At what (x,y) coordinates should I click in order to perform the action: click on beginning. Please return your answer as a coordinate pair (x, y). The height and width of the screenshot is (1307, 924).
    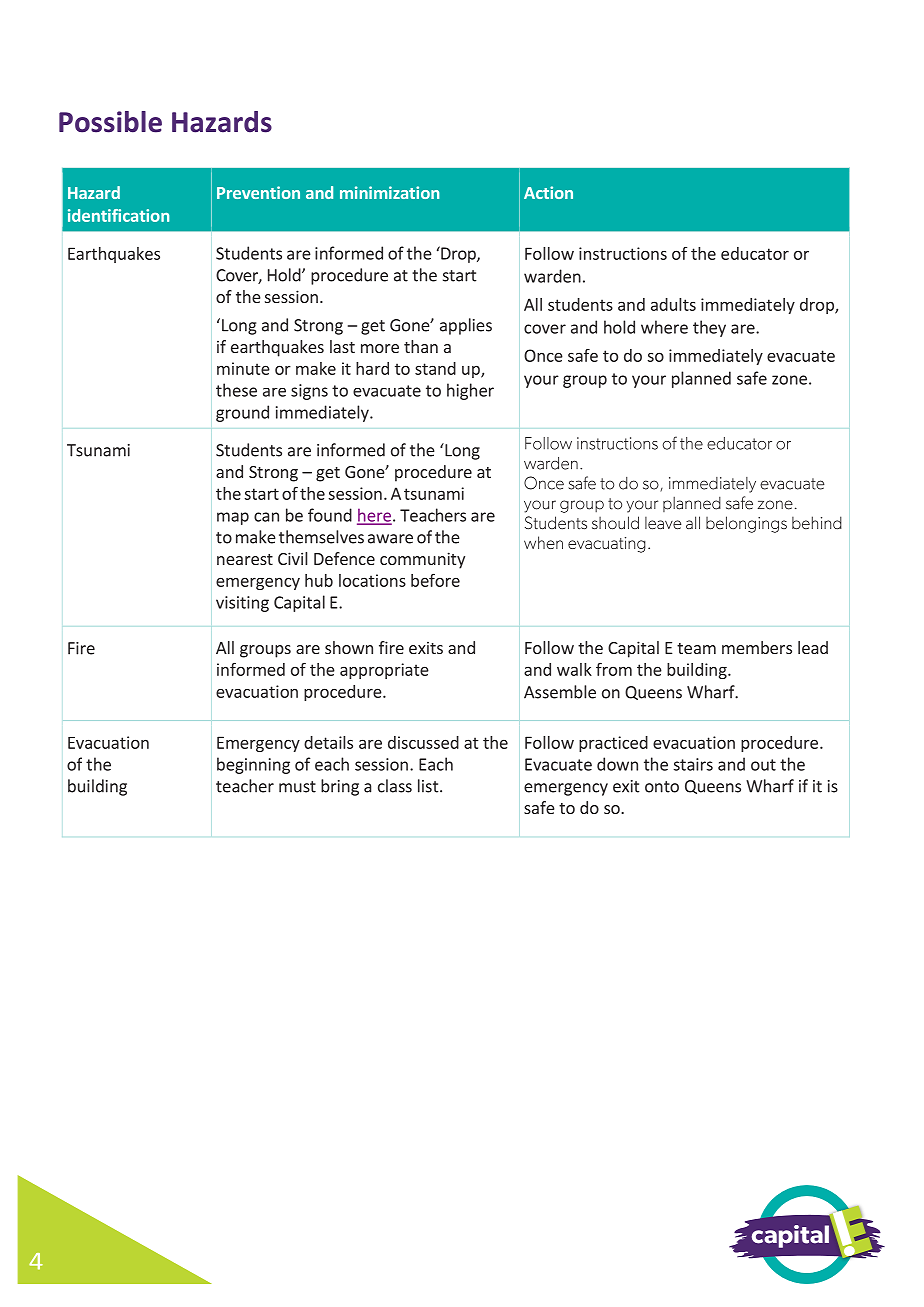
    Looking at the image, I should click on (253, 765).
